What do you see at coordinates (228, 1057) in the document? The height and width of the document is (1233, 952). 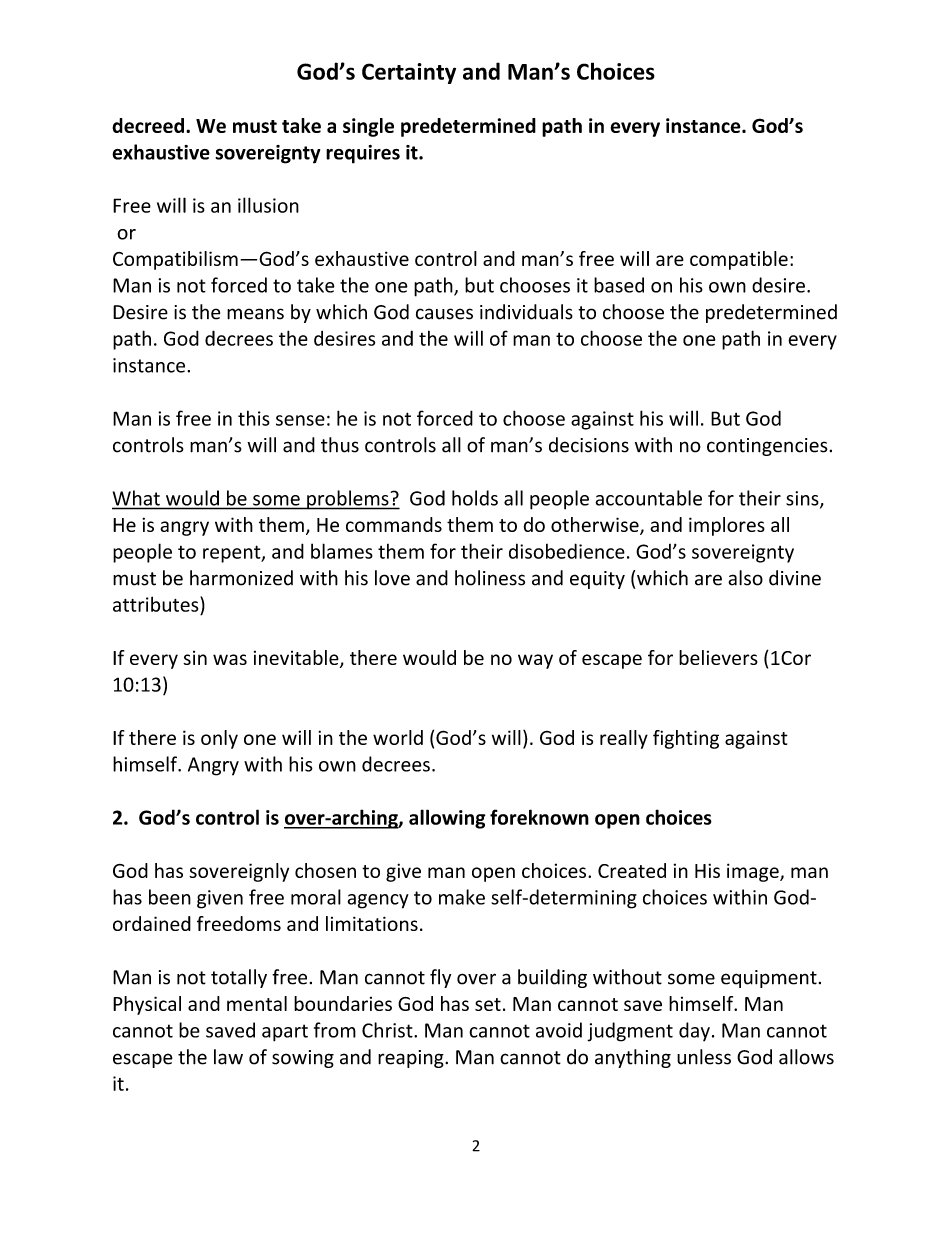 I see `law` at bounding box center [228, 1057].
